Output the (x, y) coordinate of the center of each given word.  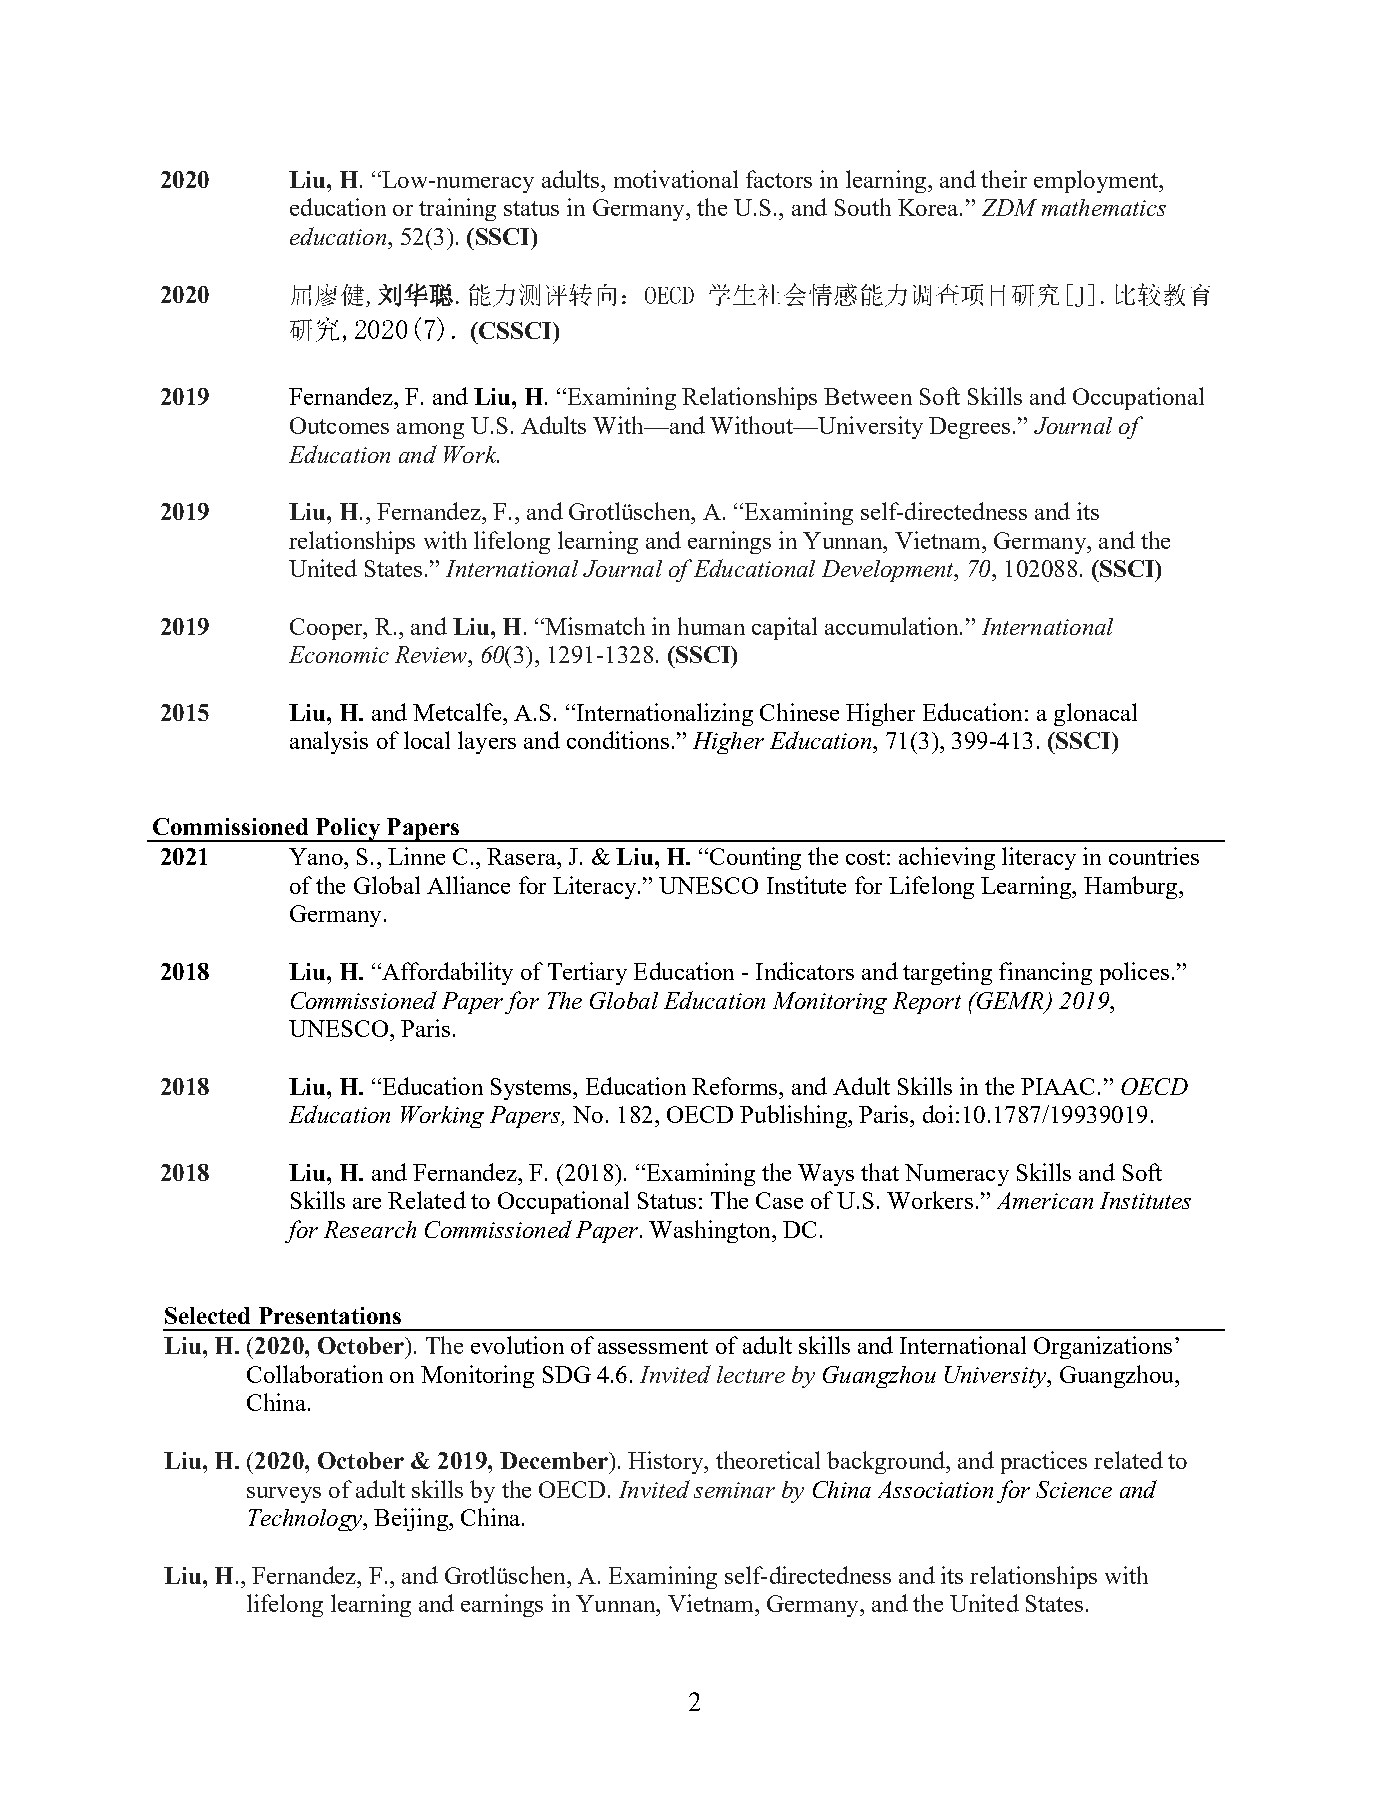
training (457, 209)
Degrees (969, 428)
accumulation (893, 626)
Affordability (446, 973)
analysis (329, 742)
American (1045, 1200)
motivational (676, 179)
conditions (618, 740)
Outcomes (339, 425)
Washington (711, 1231)
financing (1045, 973)
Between (868, 396)
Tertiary (587, 973)
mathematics (1104, 207)
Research (370, 1229)
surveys (284, 1495)
